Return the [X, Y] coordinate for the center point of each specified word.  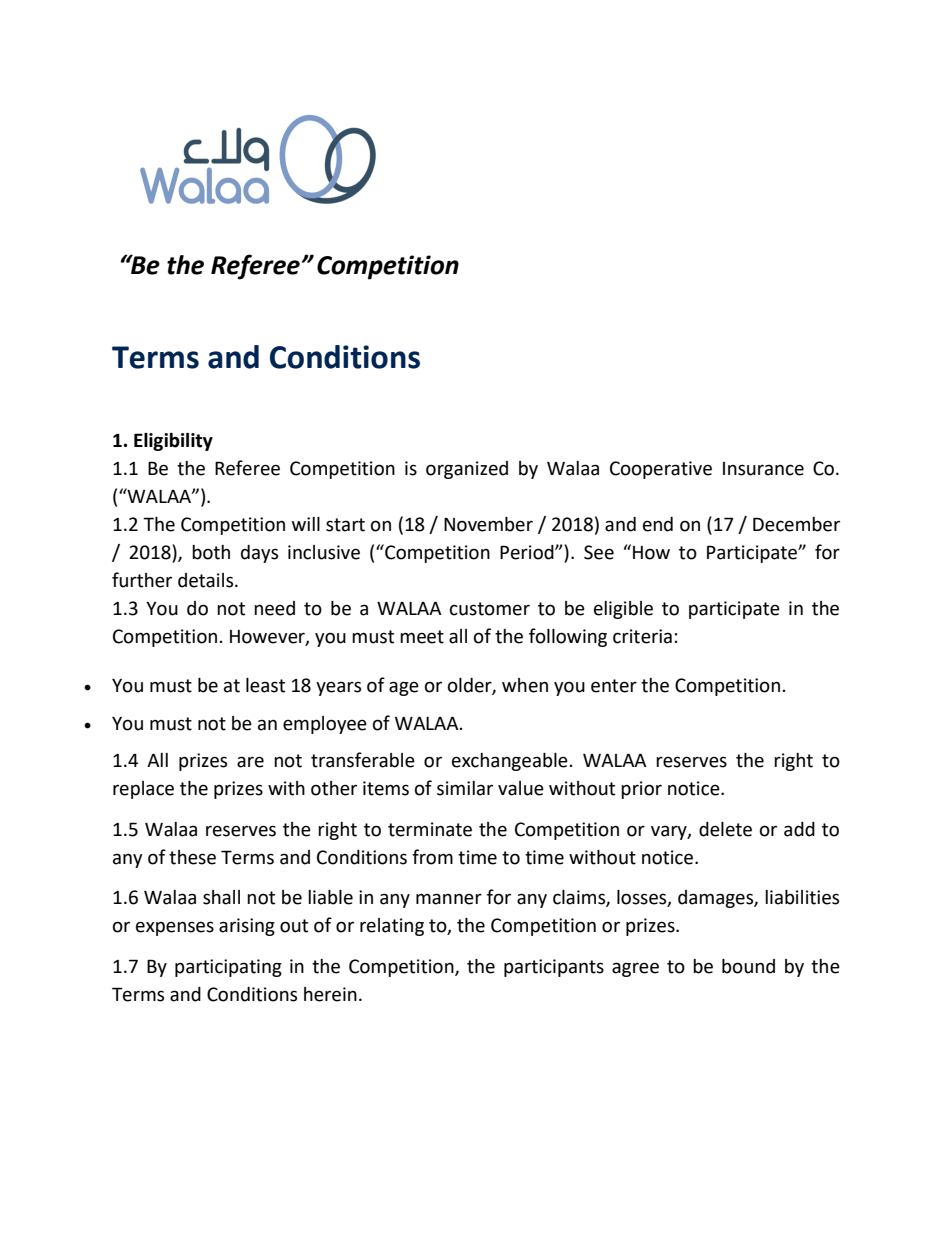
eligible [623, 610]
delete [725, 829]
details [207, 580]
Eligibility [173, 441]
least [265, 685]
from [432, 857]
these [192, 857]
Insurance [763, 469]
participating [228, 968]
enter [614, 686]
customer [490, 609]
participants [554, 968]
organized [467, 470]
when [525, 685]
